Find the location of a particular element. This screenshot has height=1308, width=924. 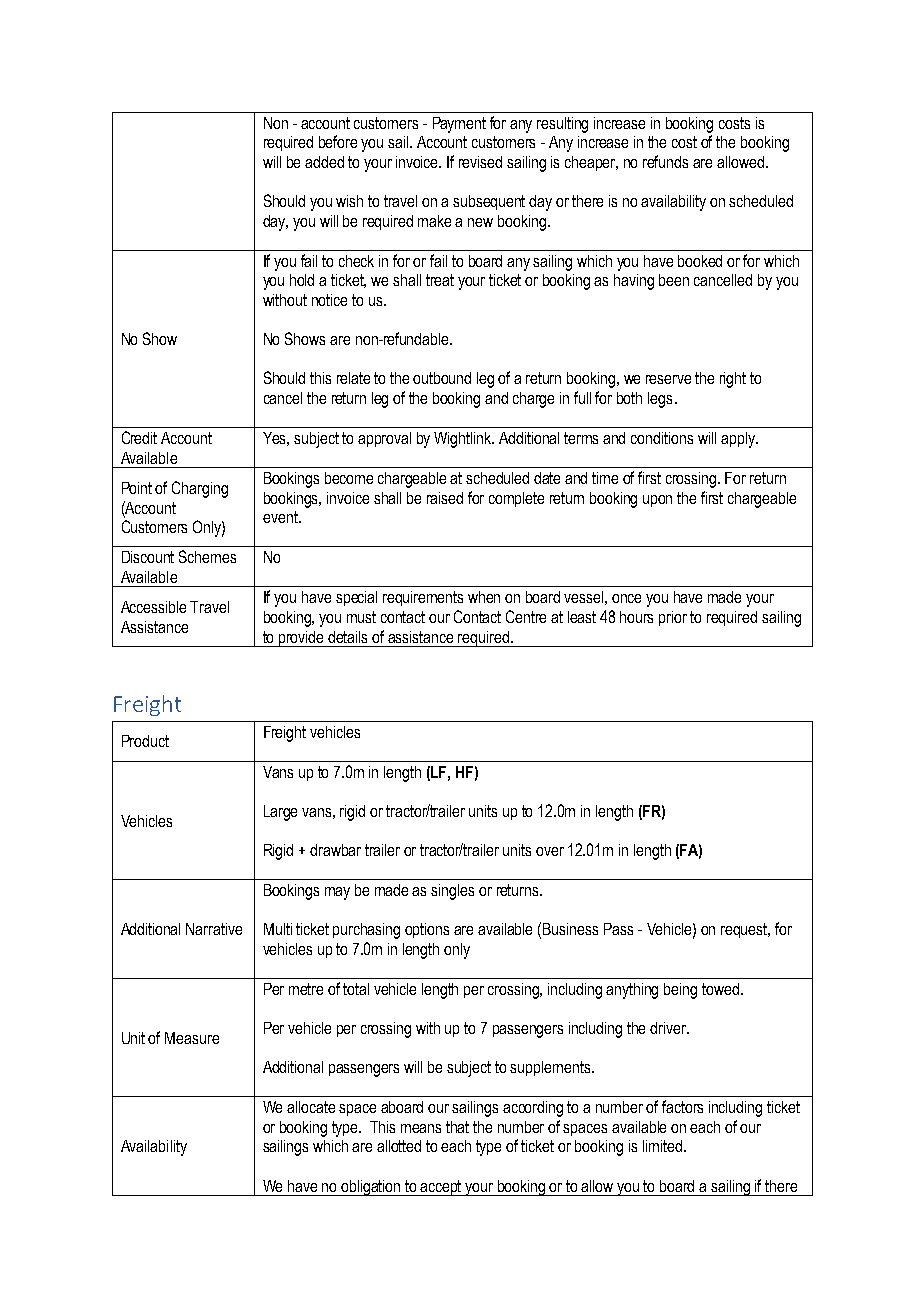

options is located at coordinates (427, 930).
